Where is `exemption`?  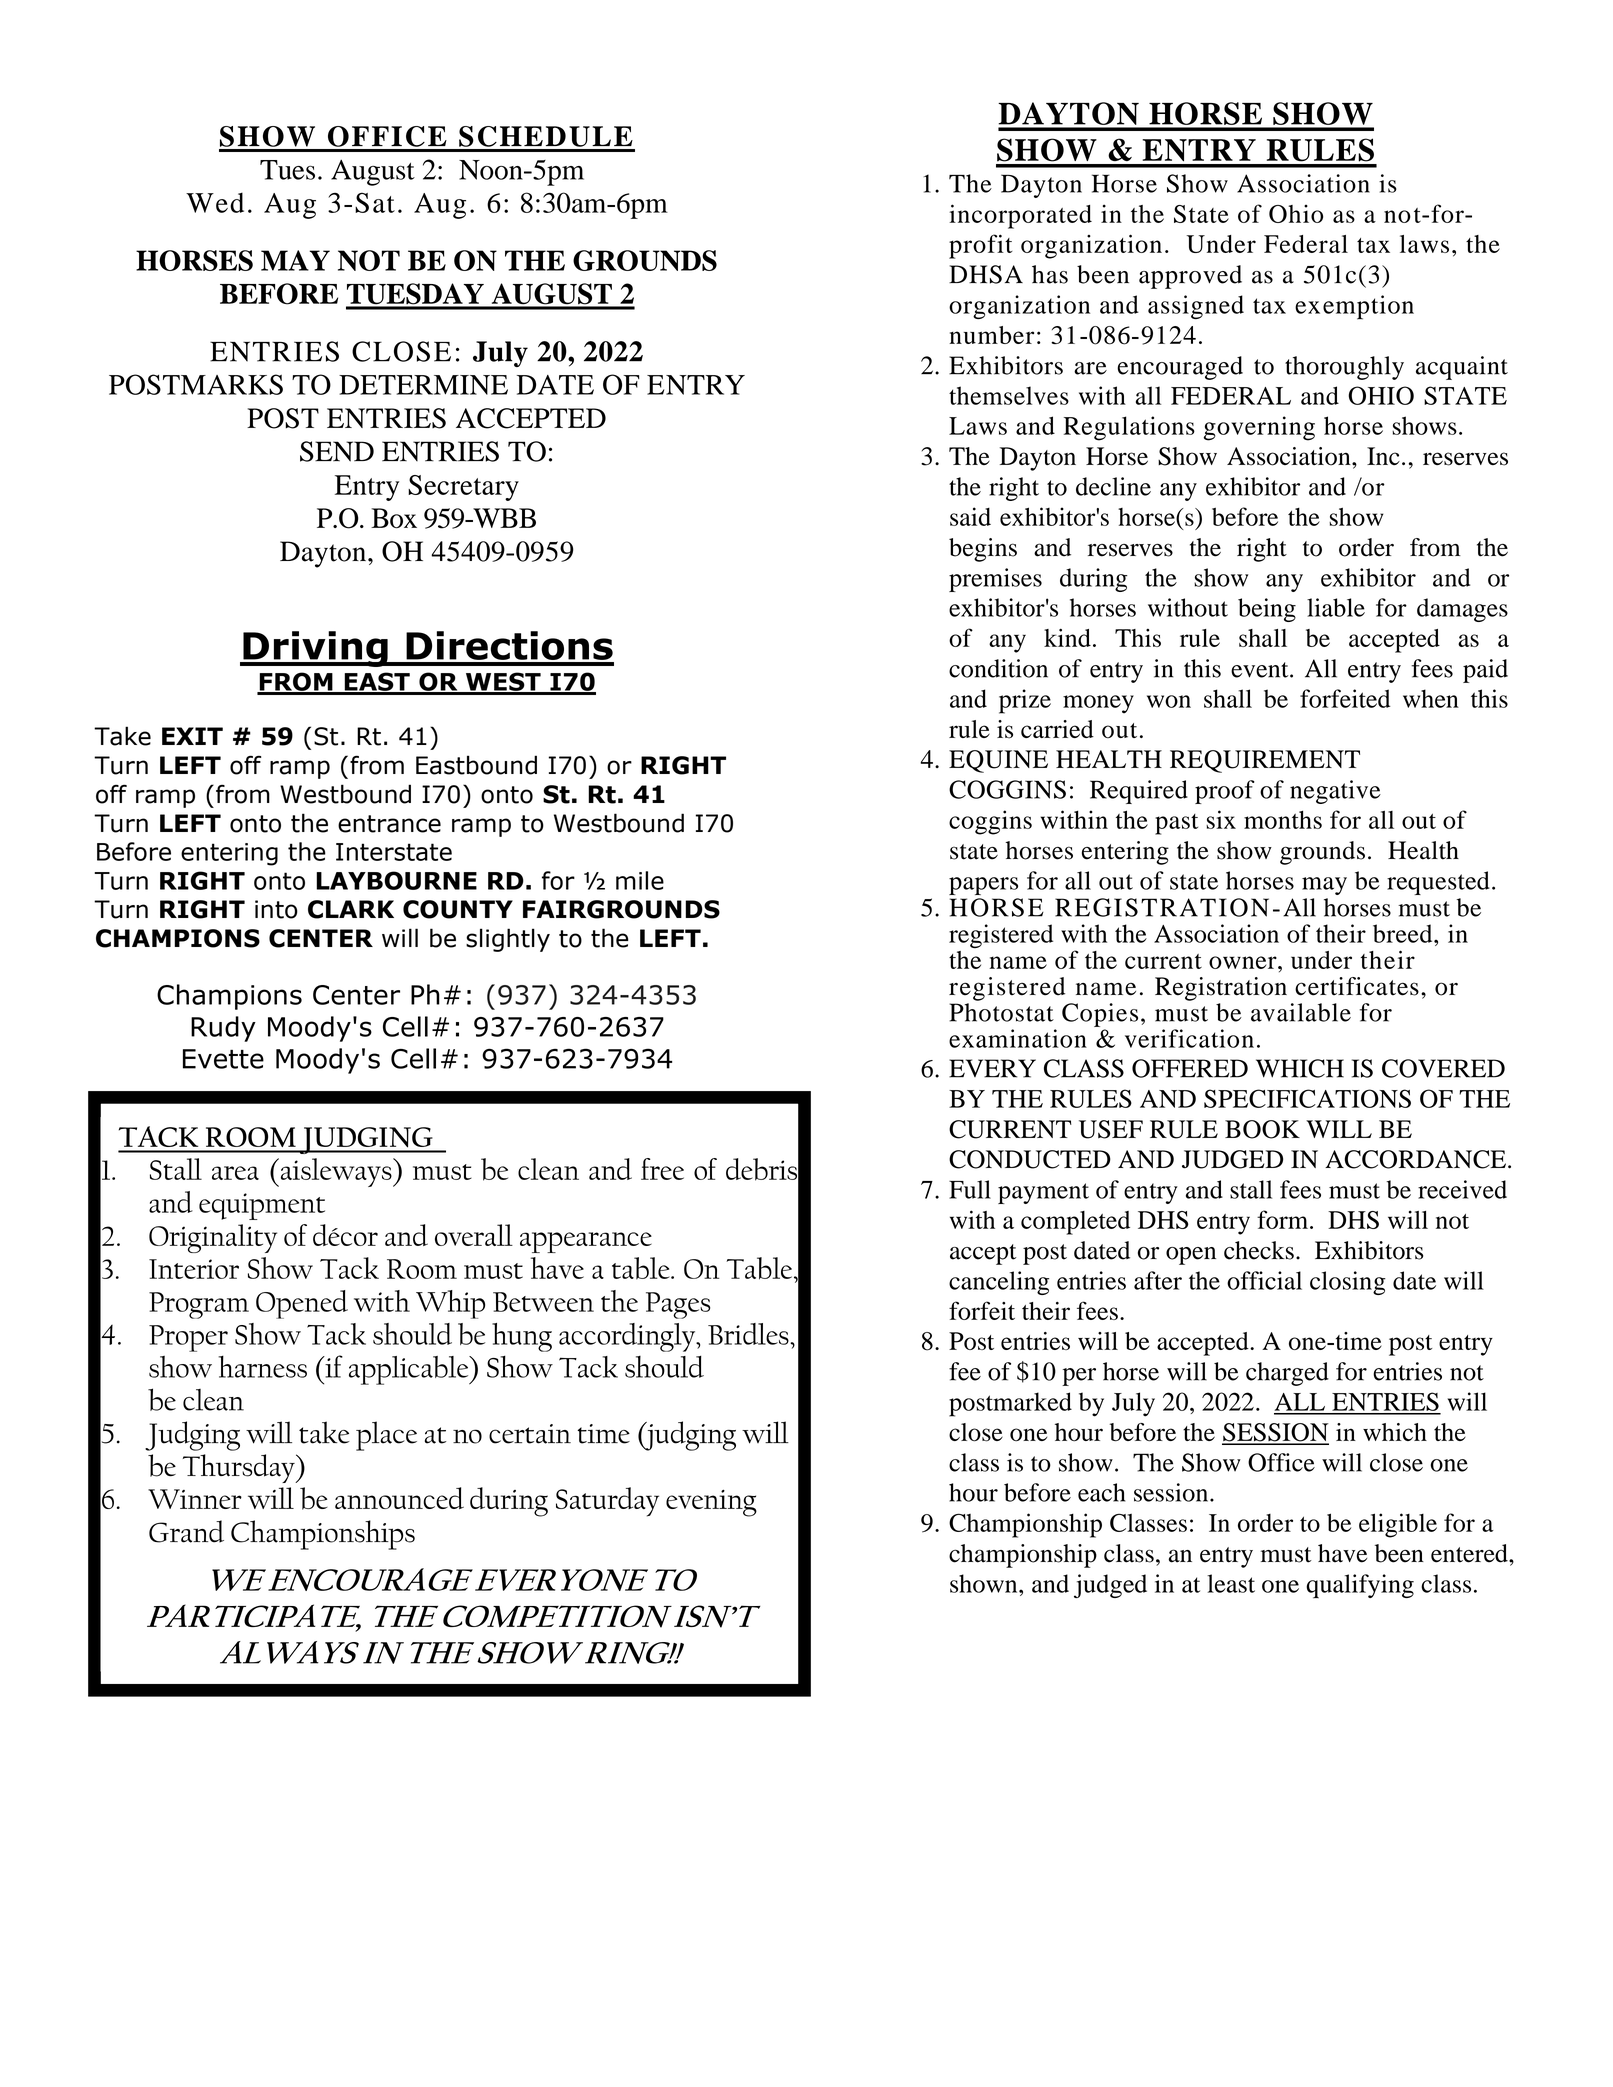
exemption is located at coordinates (1354, 307).
